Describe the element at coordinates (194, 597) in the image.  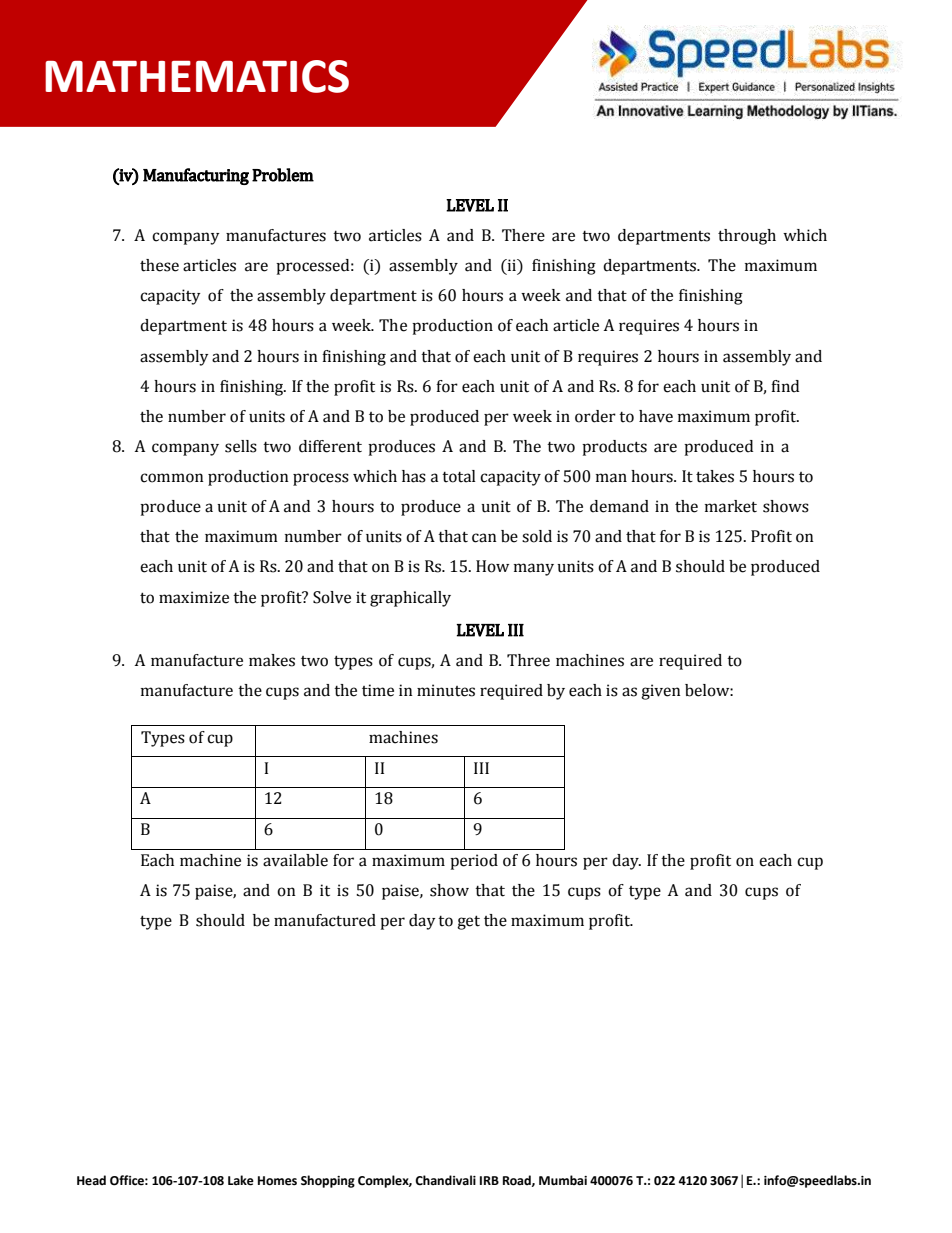
I see `maximize` at that location.
